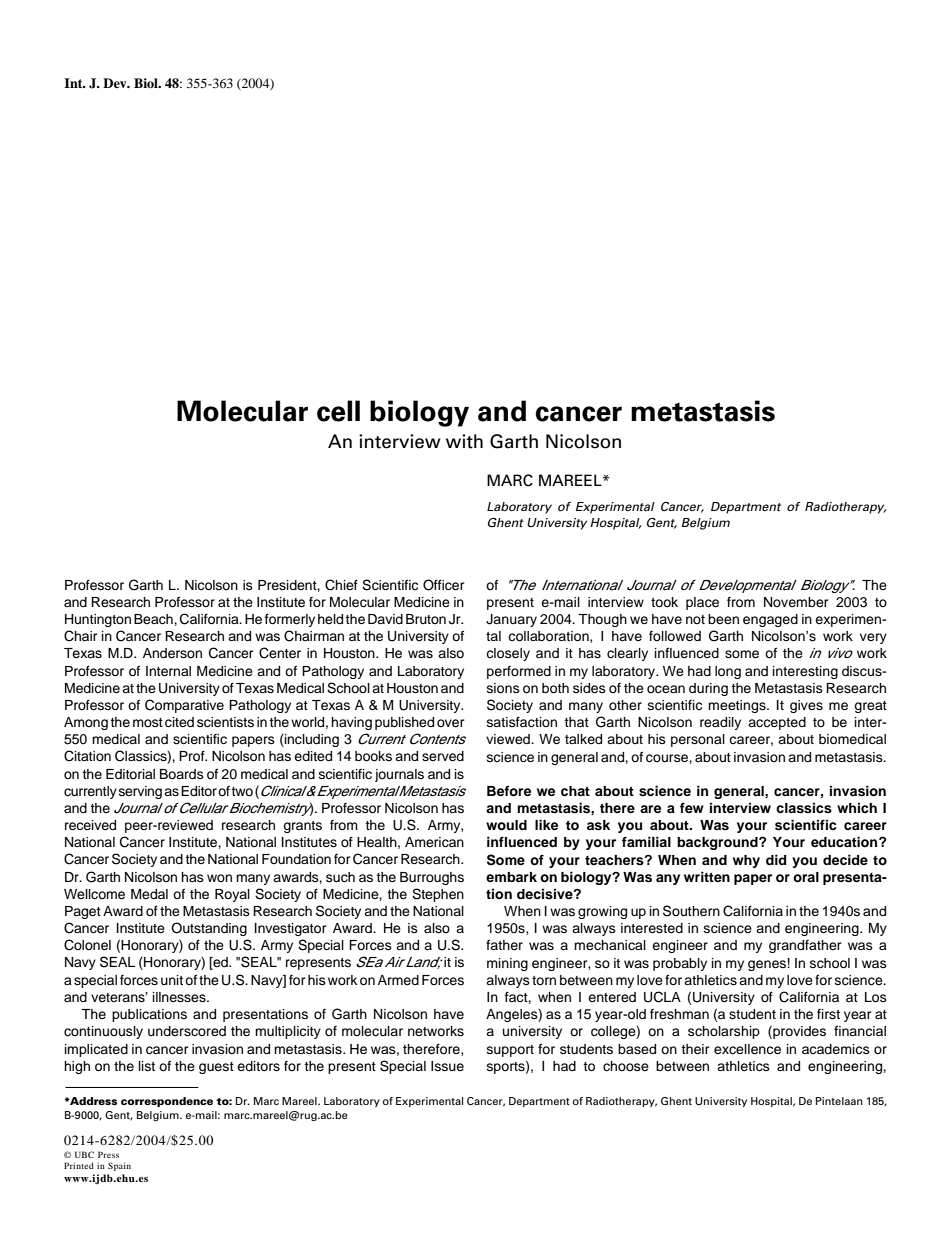 Image resolution: width=952 pixels, height=1240 pixels. I want to click on with, so click(464, 441).
